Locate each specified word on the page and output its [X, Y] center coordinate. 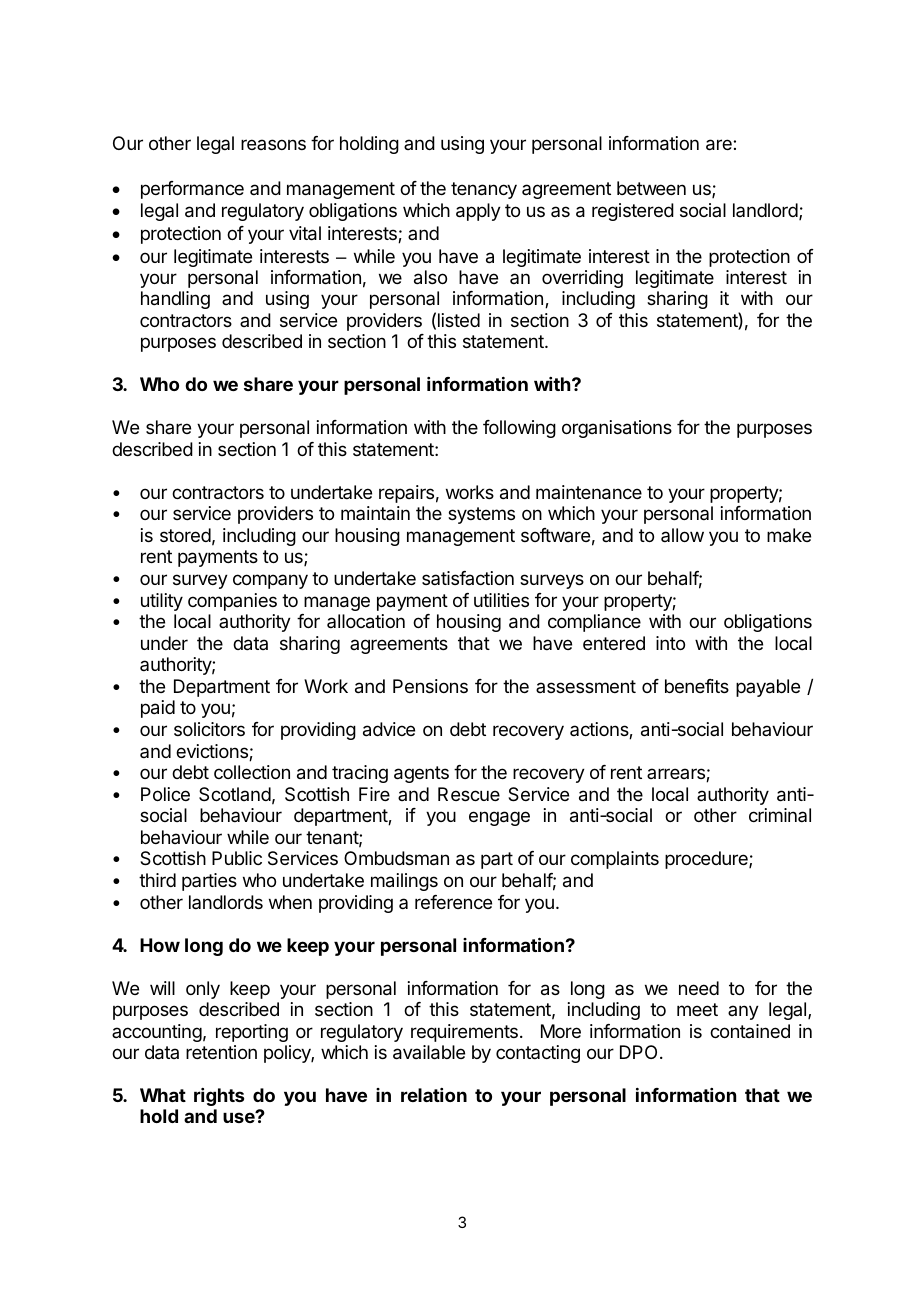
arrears [677, 775]
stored [185, 535]
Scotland [235, 794]
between [651, 188]
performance [192, 190]
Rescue [469, 794]
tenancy [484, 190]
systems [481, 515]
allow [682, 535]
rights [219, 1097]
